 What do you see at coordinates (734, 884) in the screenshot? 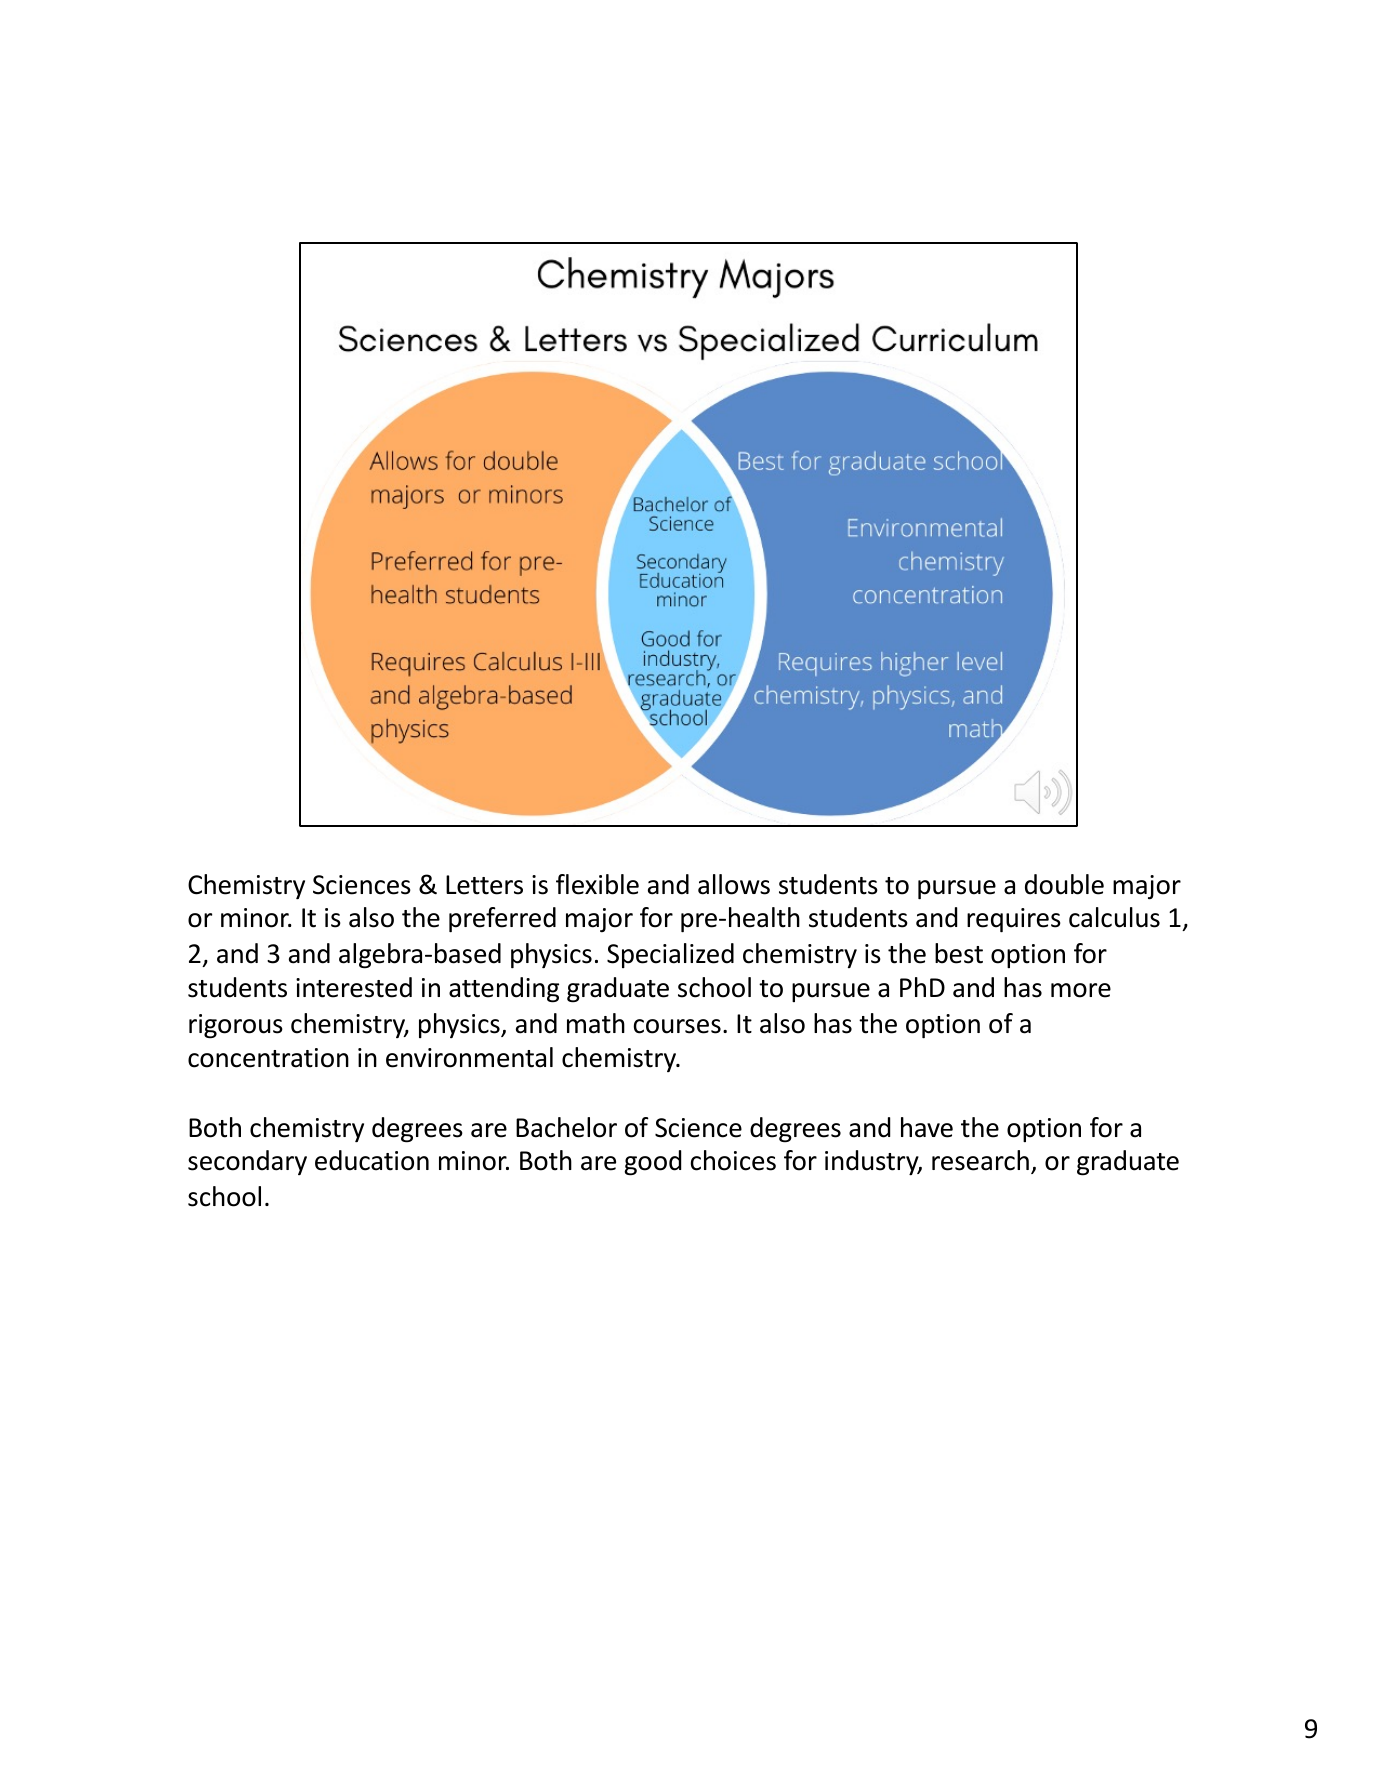
I see `allows` at bounding box center [734, 884].
